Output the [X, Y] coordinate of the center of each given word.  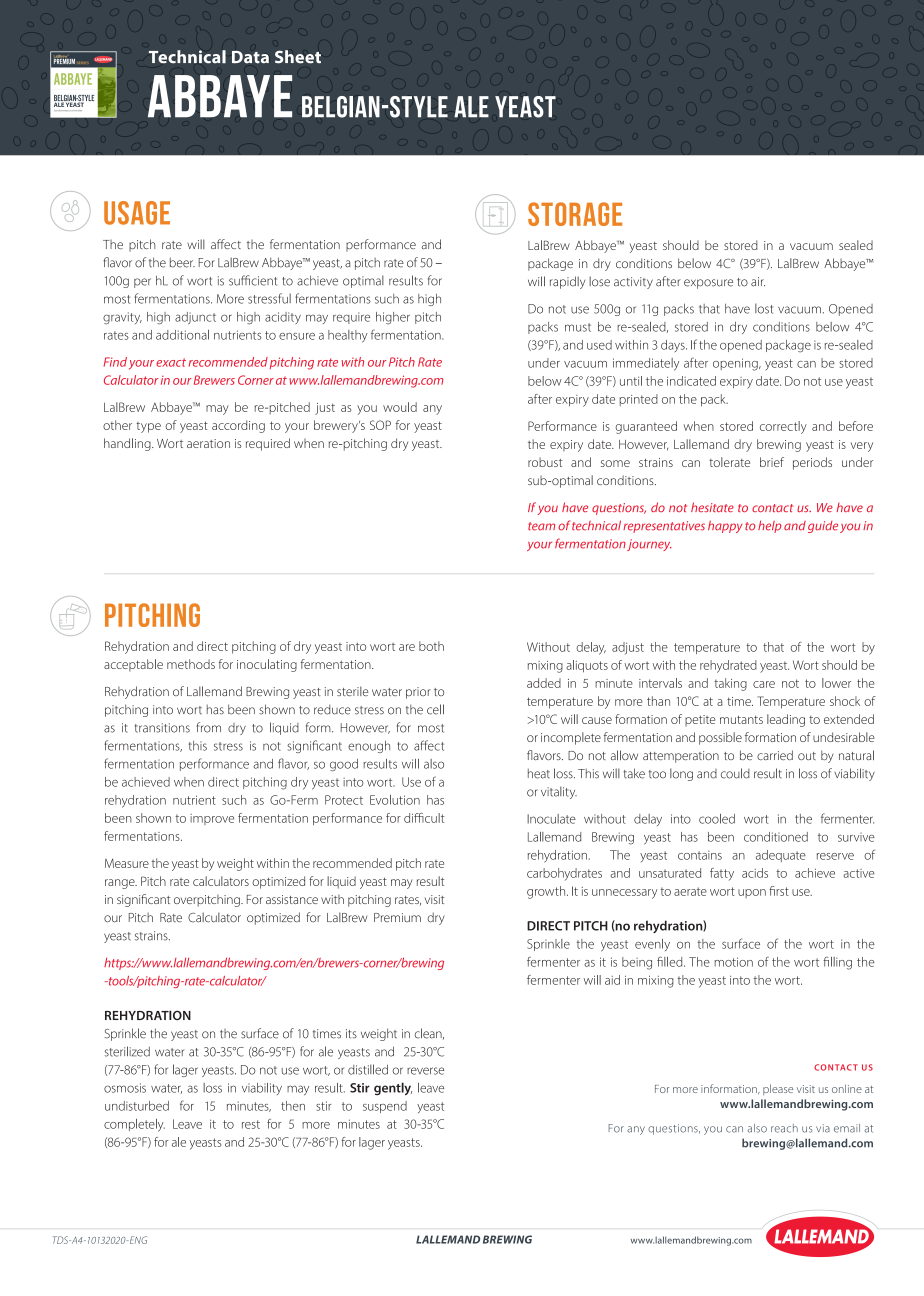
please [778, 1089]
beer [182, 262]
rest [251, 1124]
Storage [575, 214]
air [758, 282]
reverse [425, 1071]
